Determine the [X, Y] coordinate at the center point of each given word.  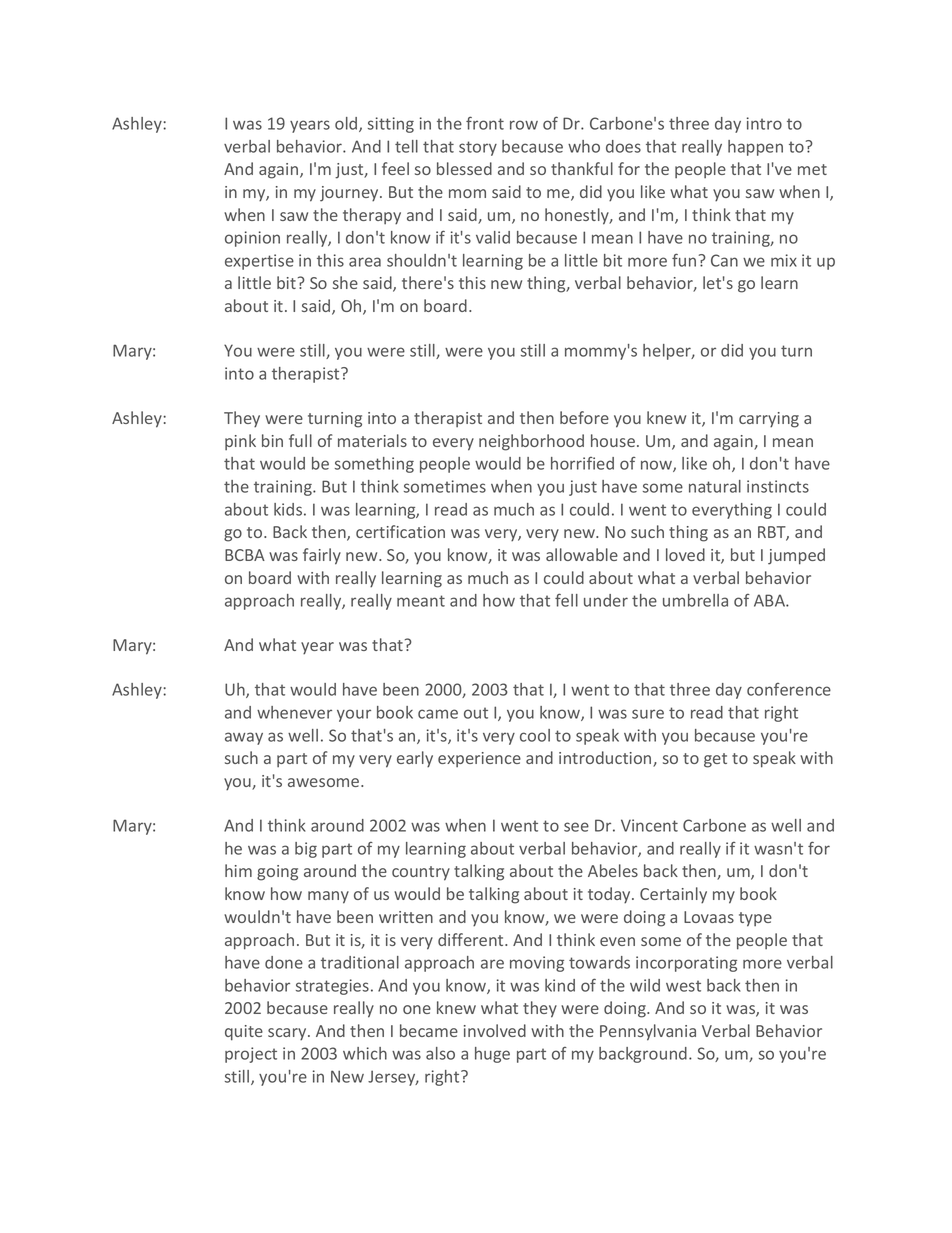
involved [495, 1030]
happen [755, 148]
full [300, 440]
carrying [769, 420]
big [306, 850]
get [715, 760]
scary [288, 1034]
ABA [770, 600]
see [576, 827]
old [347, 124]
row [524, 125]
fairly [322, 556]
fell [566, 600]
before [584, 417]
